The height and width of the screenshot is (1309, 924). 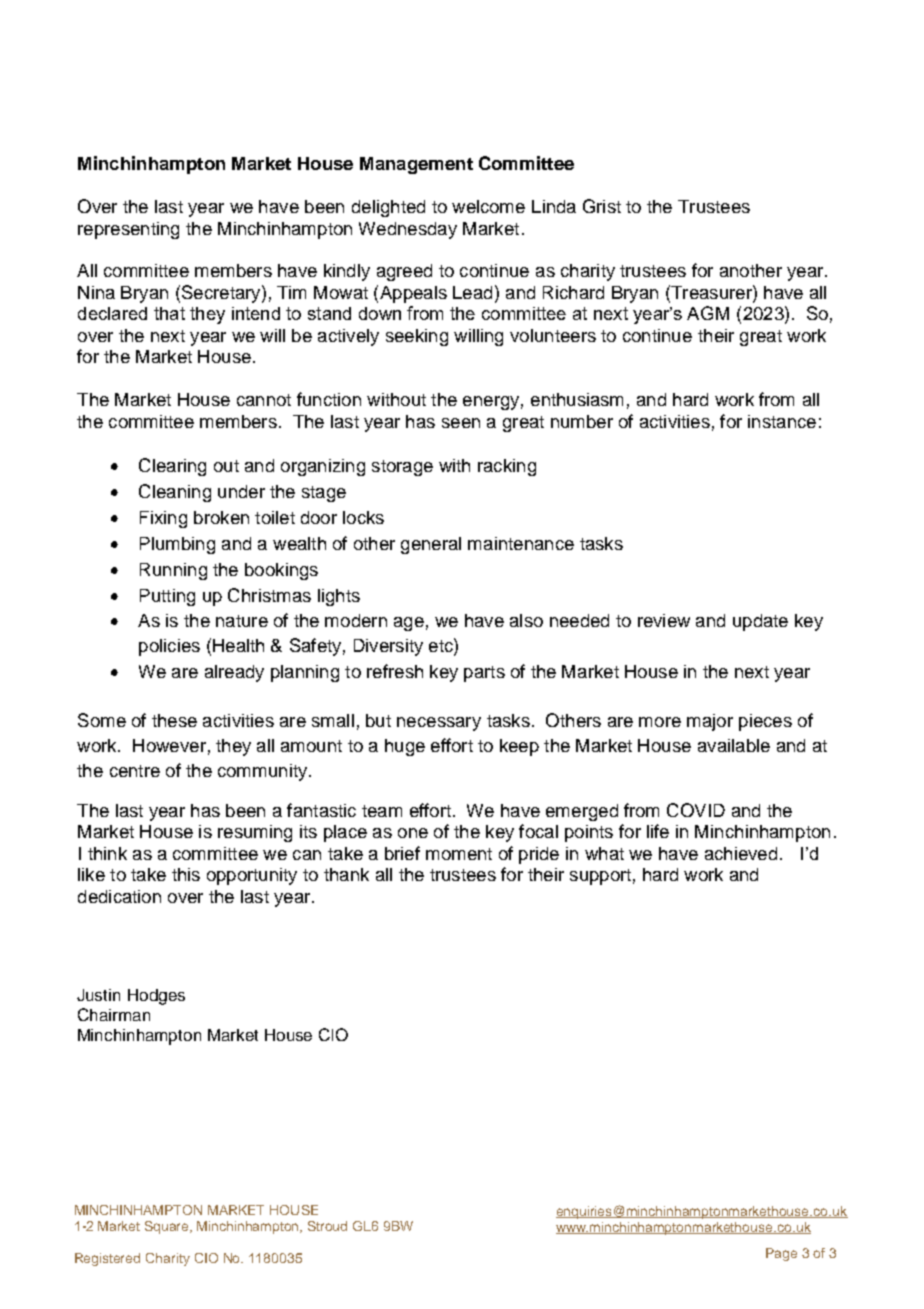 I want to click on Management, so click(x=416, y=165).
